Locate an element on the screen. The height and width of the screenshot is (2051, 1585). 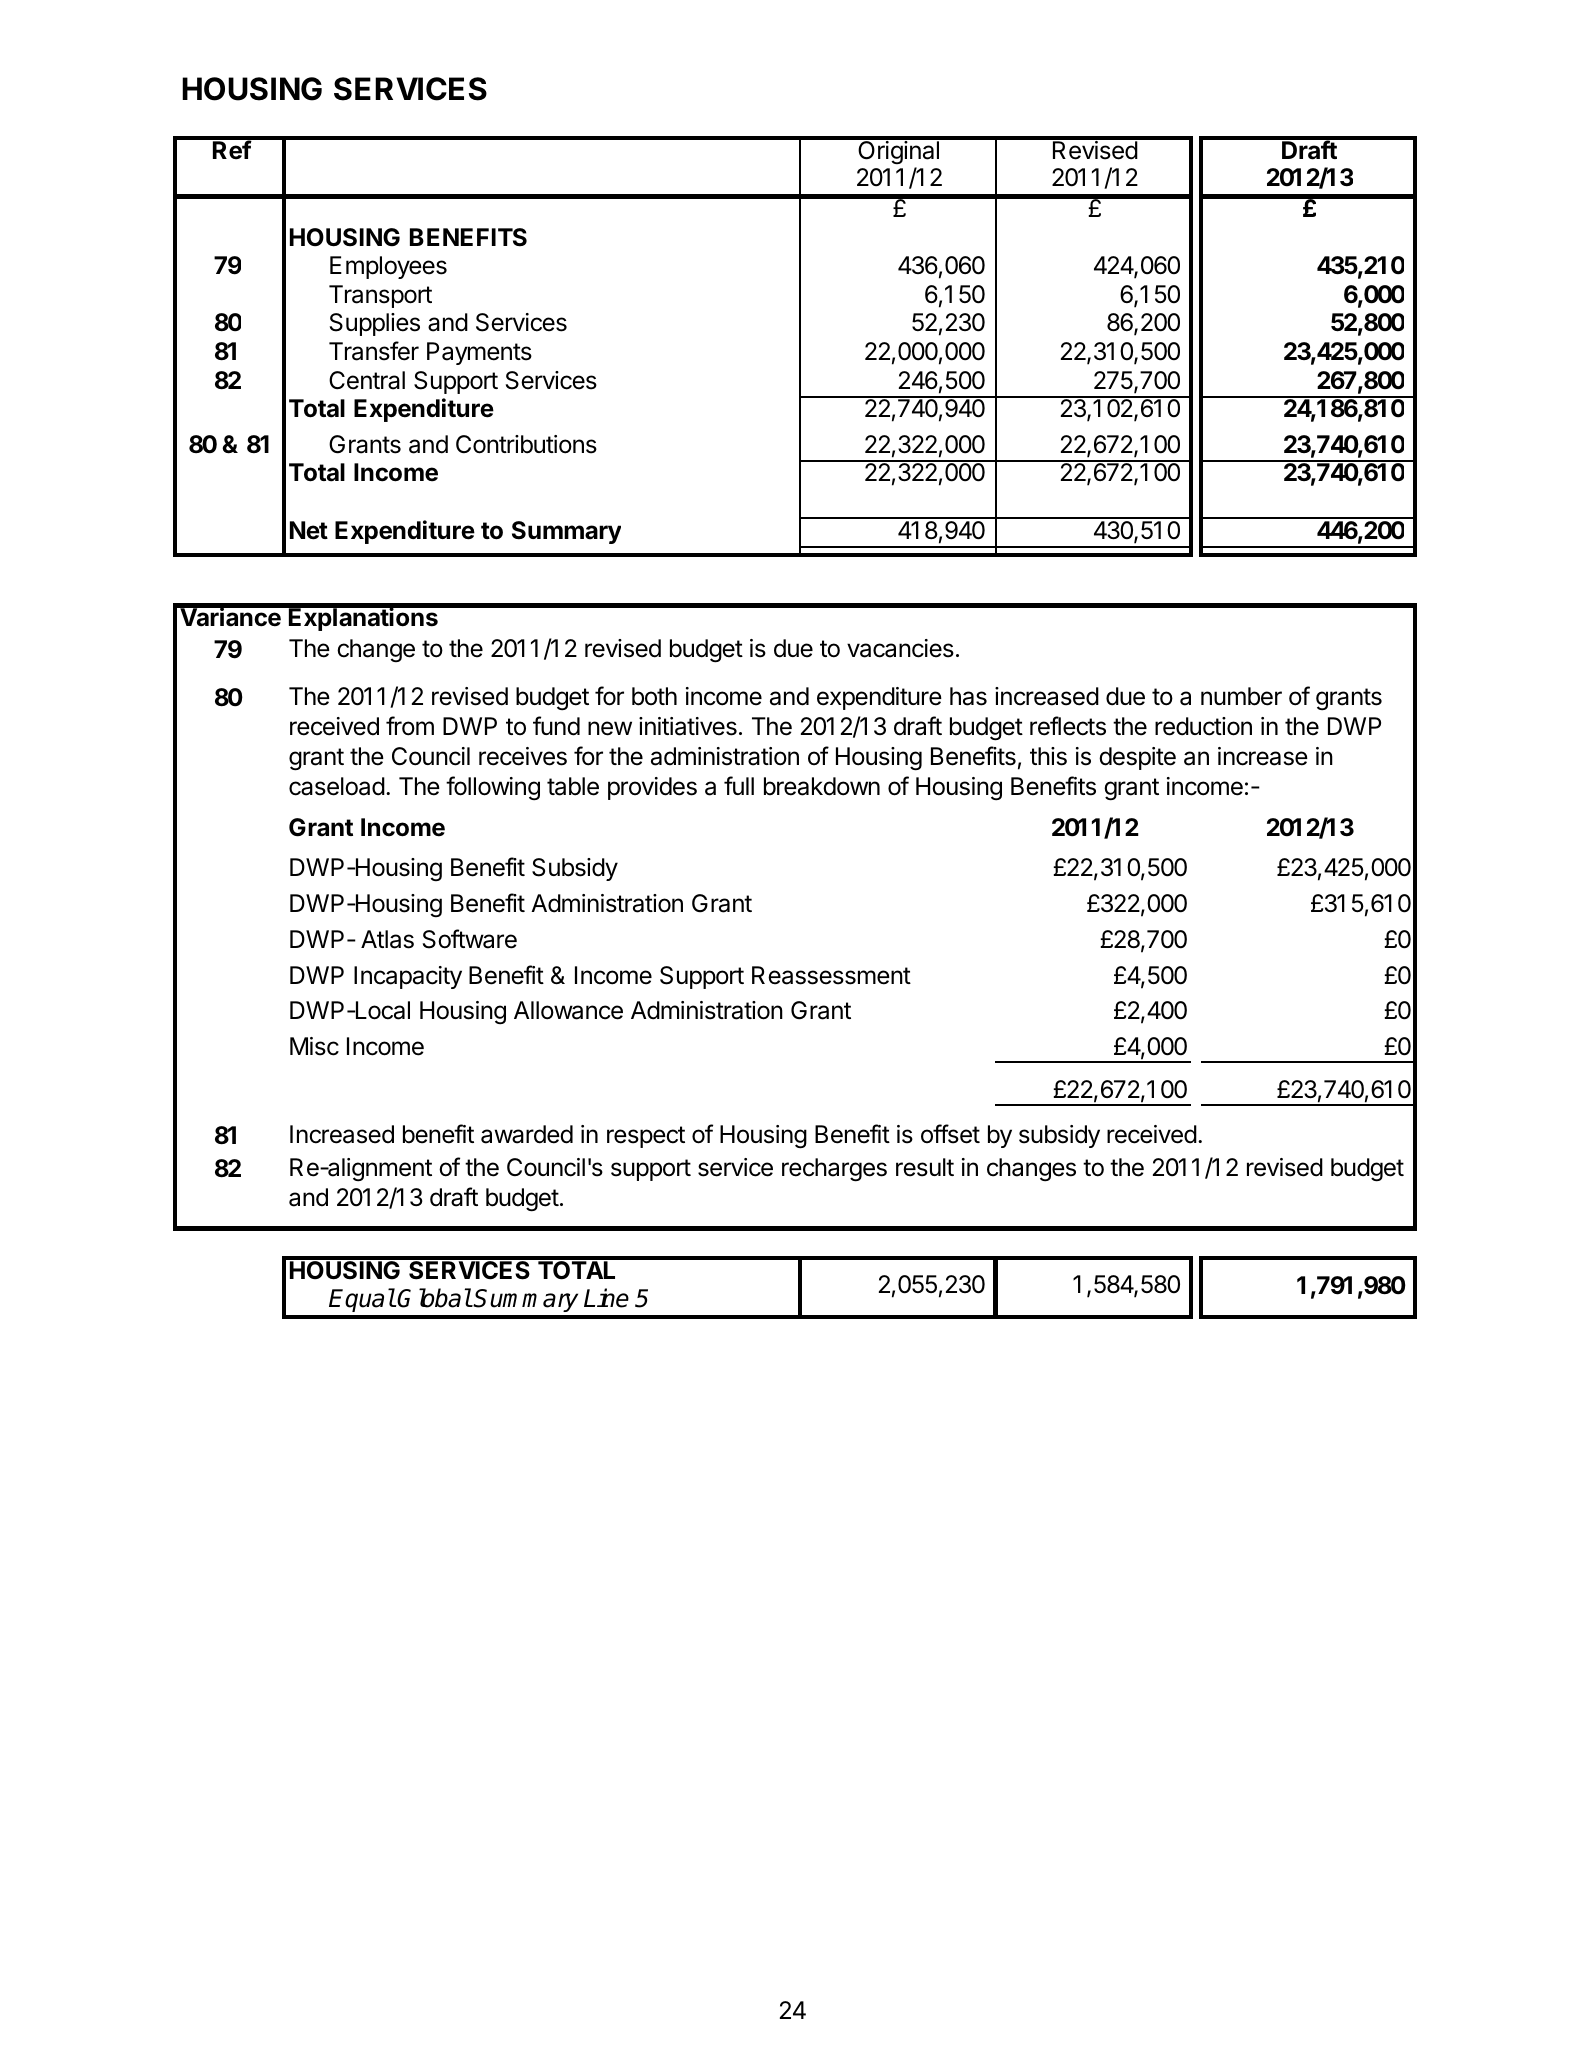
result is located at coordinates (925, 1167).
